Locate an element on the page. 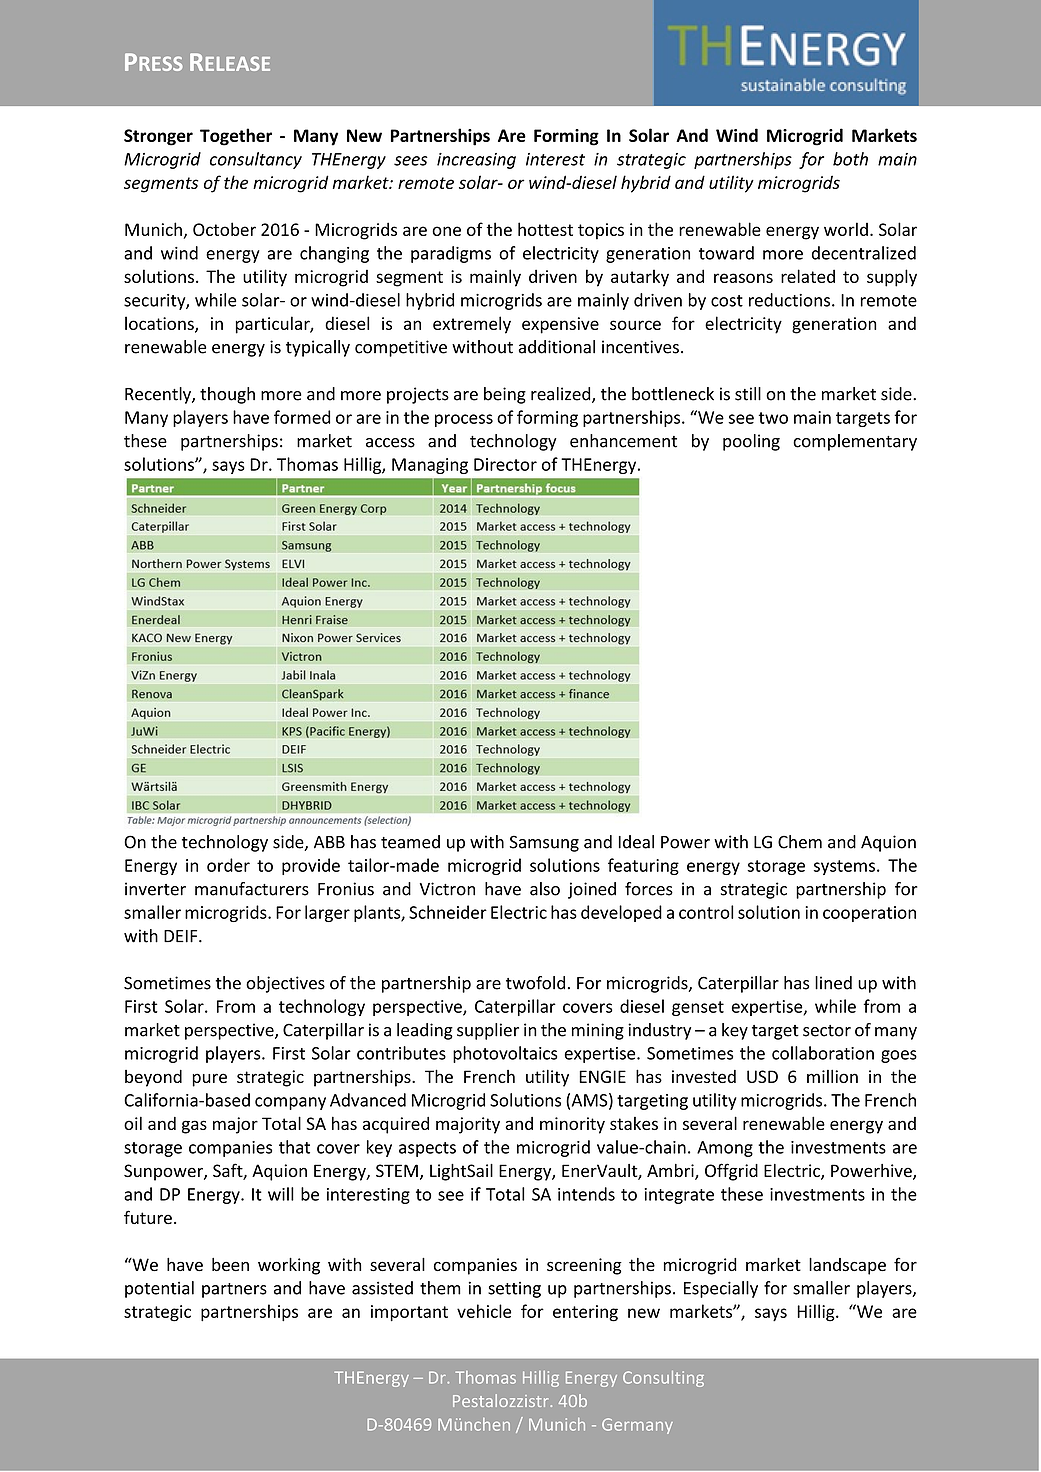 Image resolution: width=1041 pixels, height=1472 pixels. consultancy is located at coordinates (256, 160).
